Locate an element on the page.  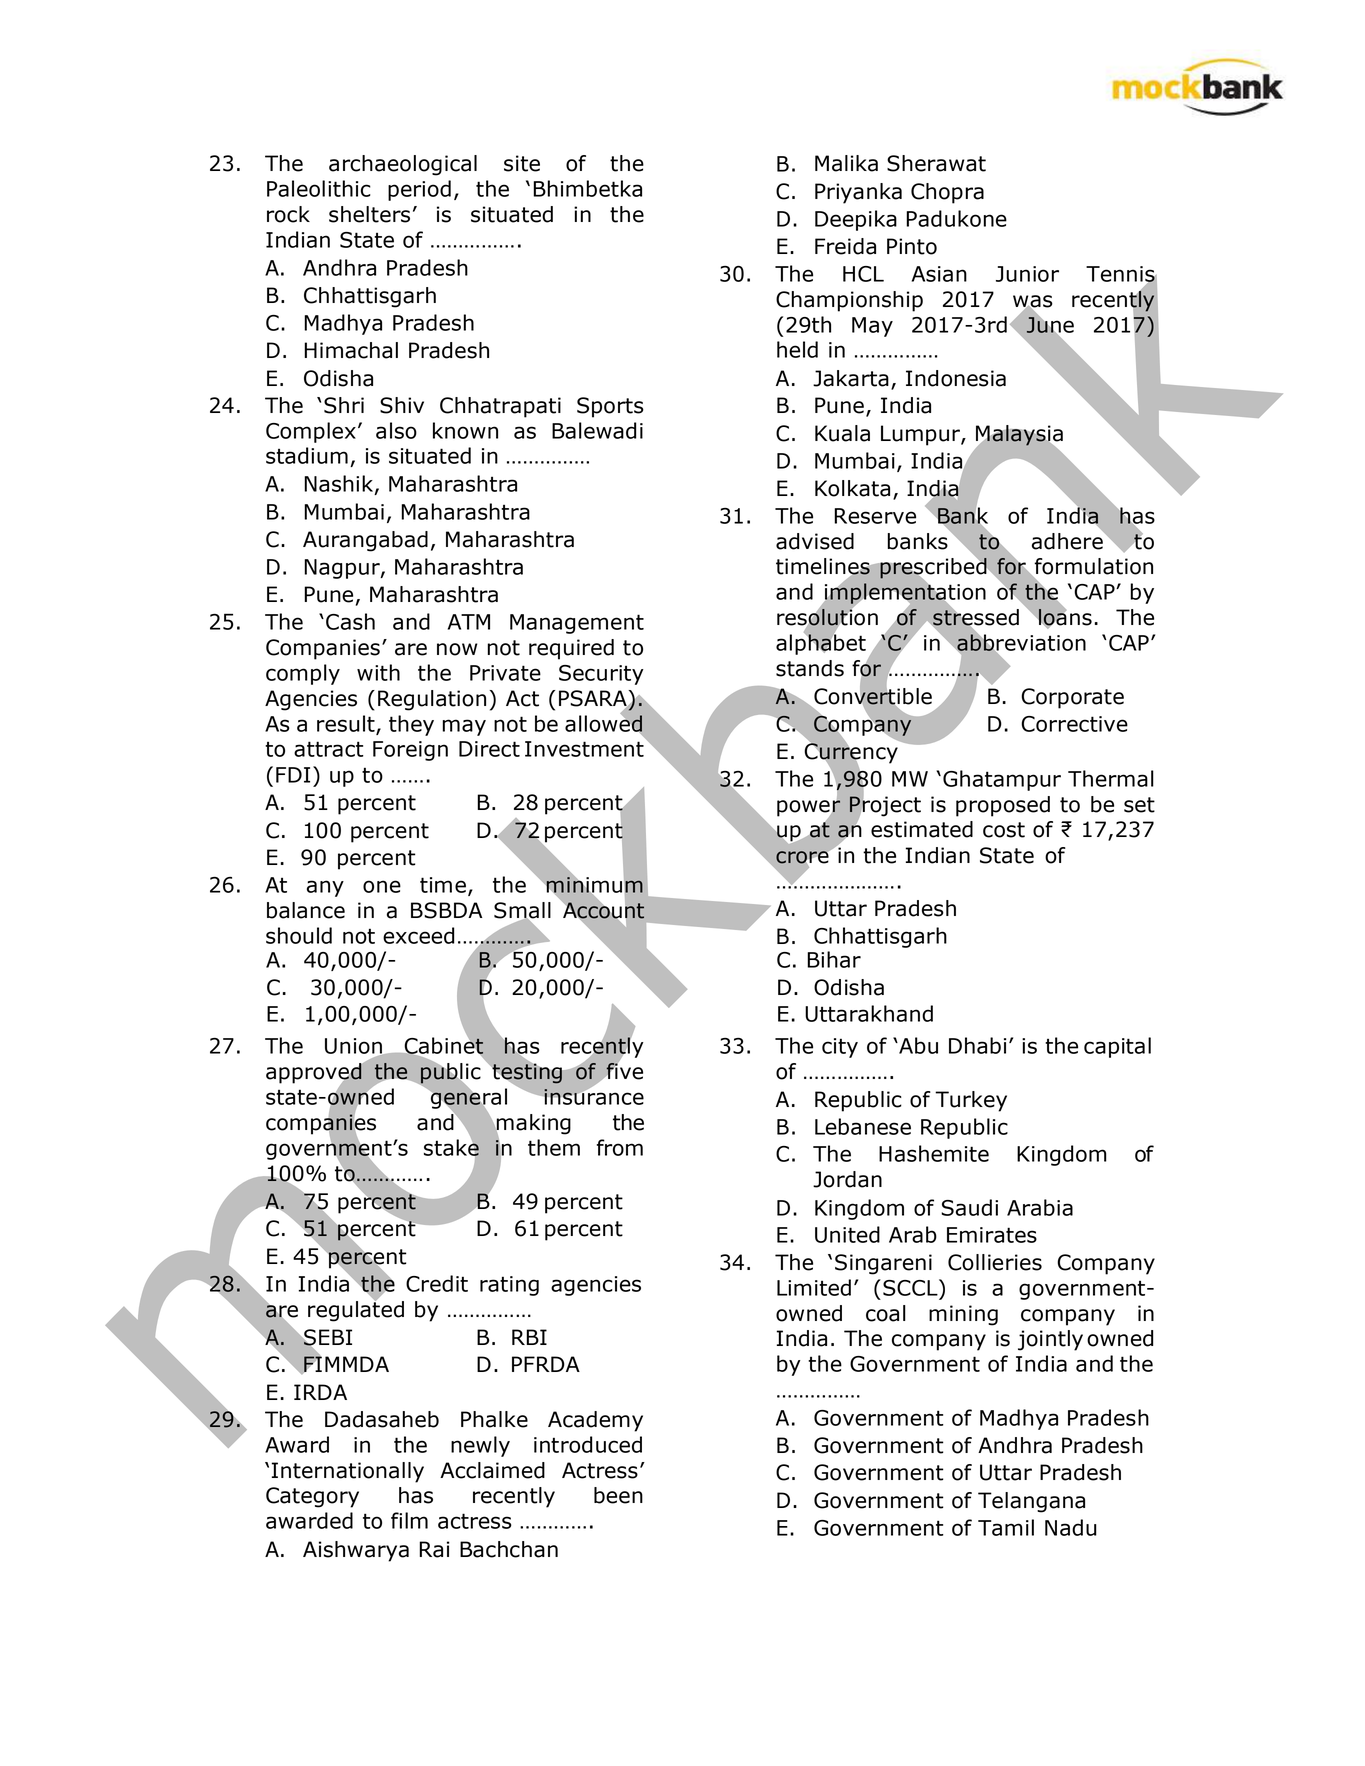
Dhabi is located at coordinates (977, 1045).
